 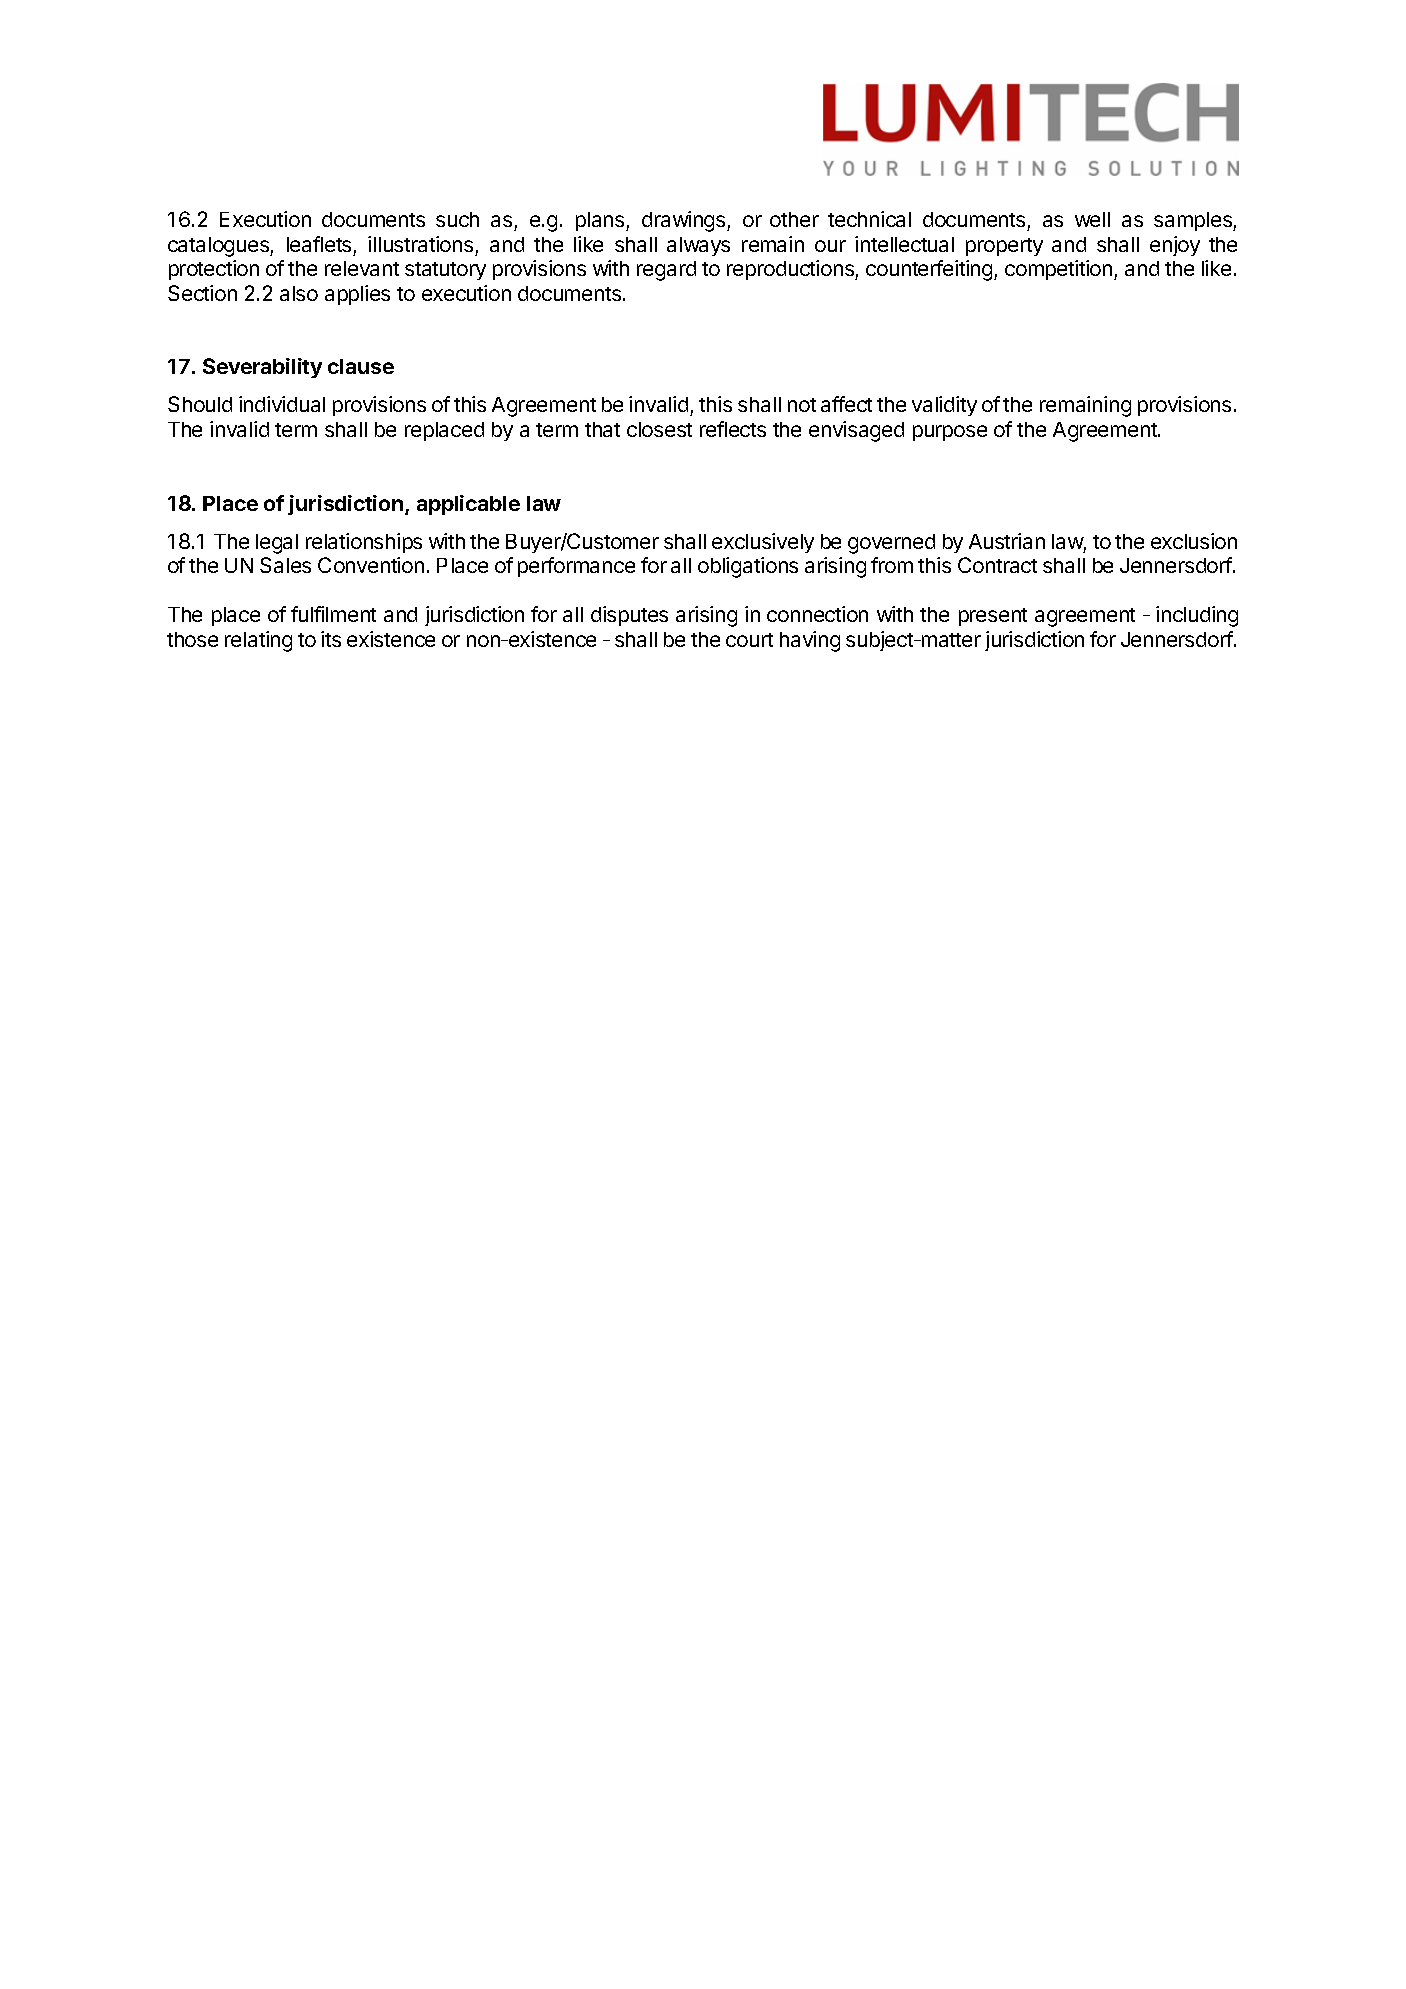 What do you see at coordinates (282, 404) in the image?
I see `individual` at bounding box center [282, 404].
